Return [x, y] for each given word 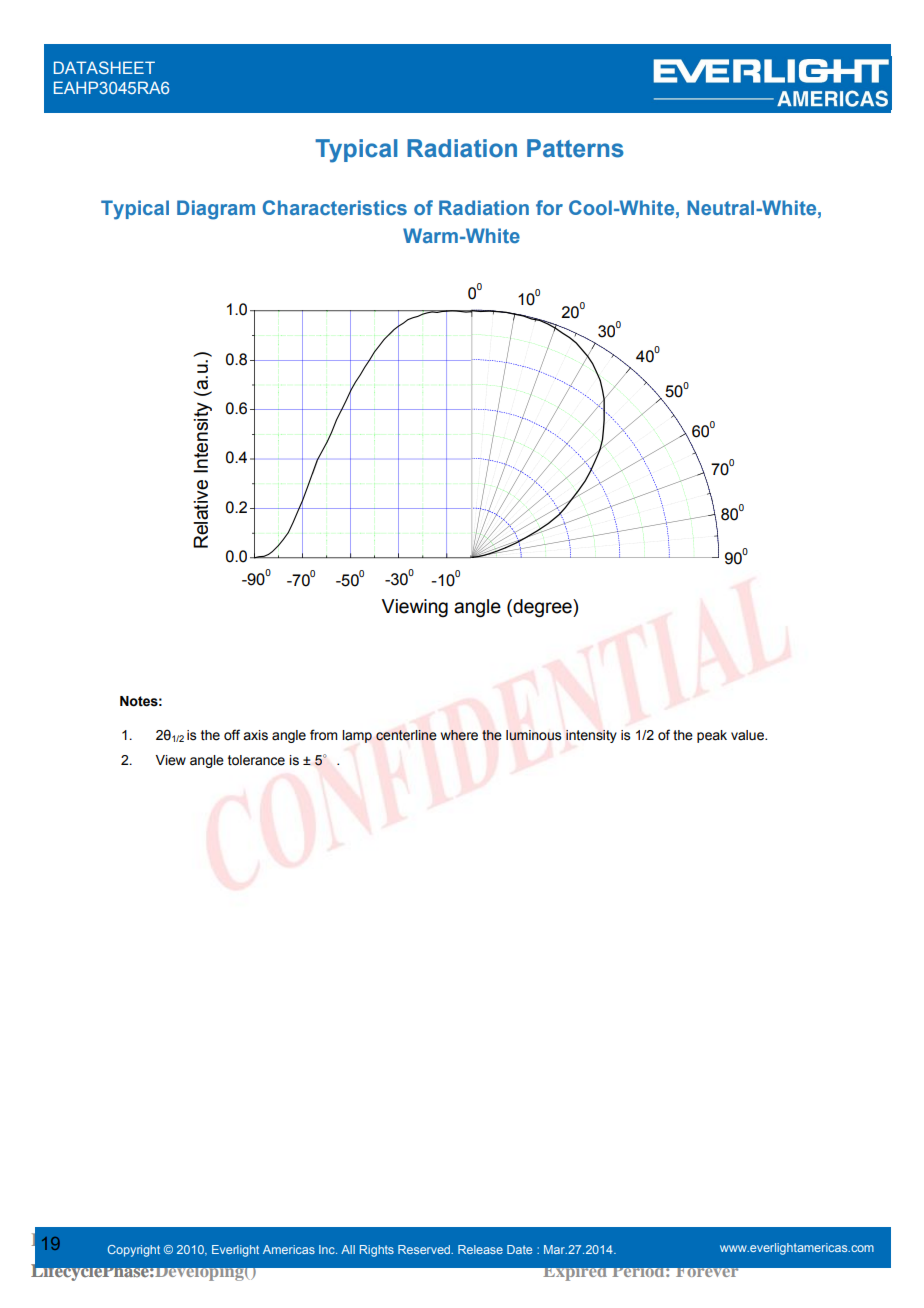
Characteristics [335, 207]
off [232, 735]
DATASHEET [104, 67]
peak [712, 736]
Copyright [134, 1251]
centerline [406, 735]
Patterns [575, 148]
